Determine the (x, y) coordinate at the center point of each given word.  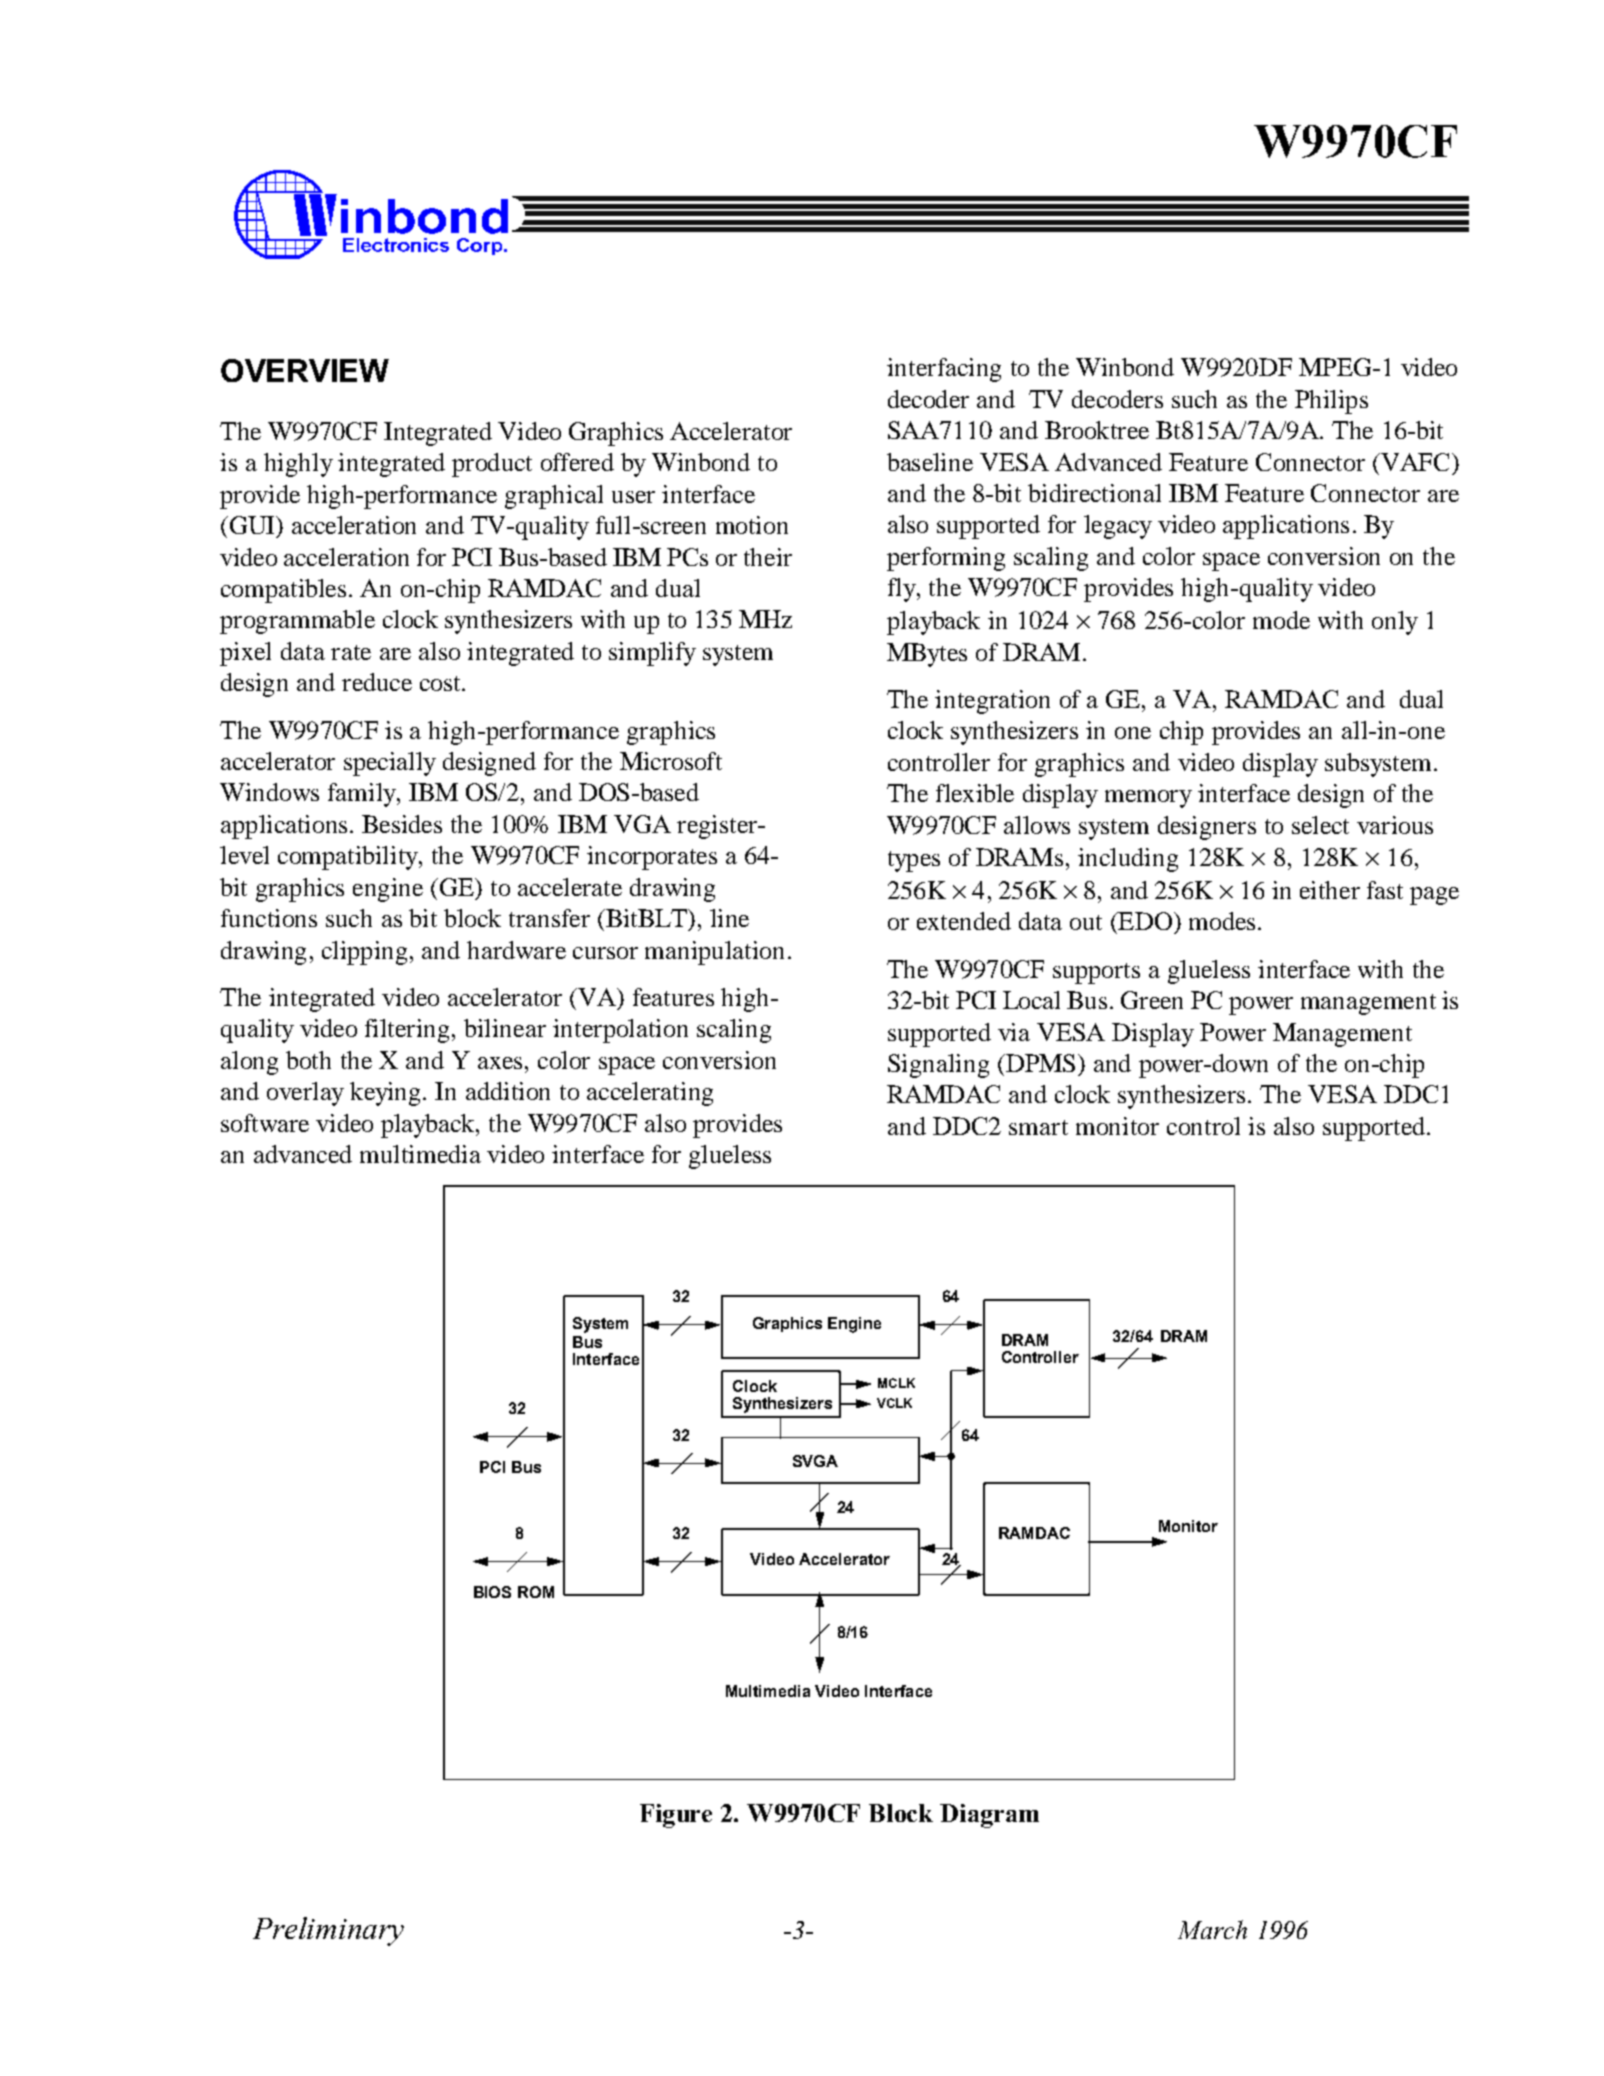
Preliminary (328, 1931)
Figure (676, 1816)
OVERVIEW (305, 370)
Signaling (938, 1066)
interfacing (944, 370)
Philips (1331, 402)
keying (385, 1094)
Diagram (989, 1816)
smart (1038, 1127)
